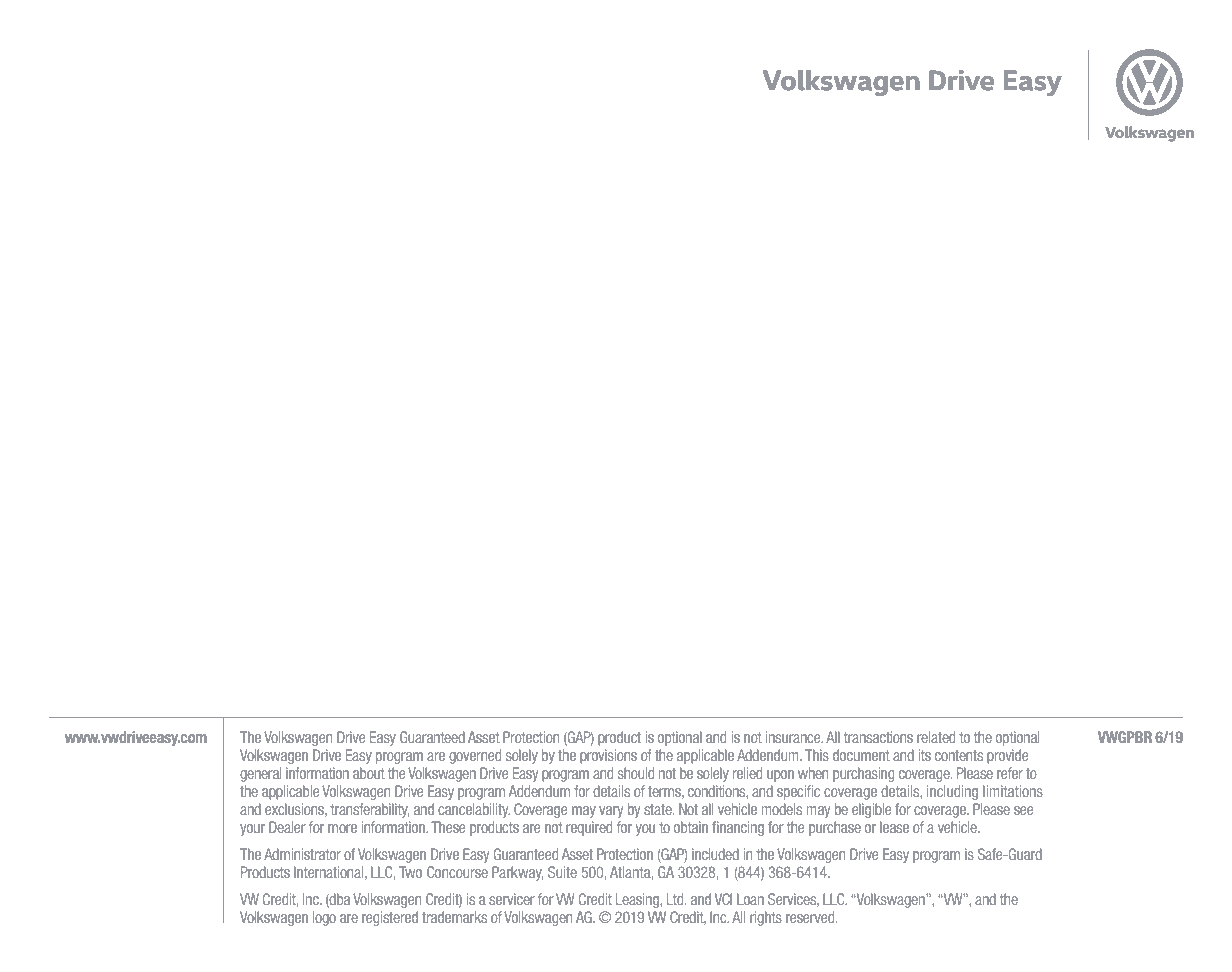 The image size is (1232, 972). What do you see at coordinates (936, 737) in the screenshot?
I see `related` at bounding box center [936, 737].
